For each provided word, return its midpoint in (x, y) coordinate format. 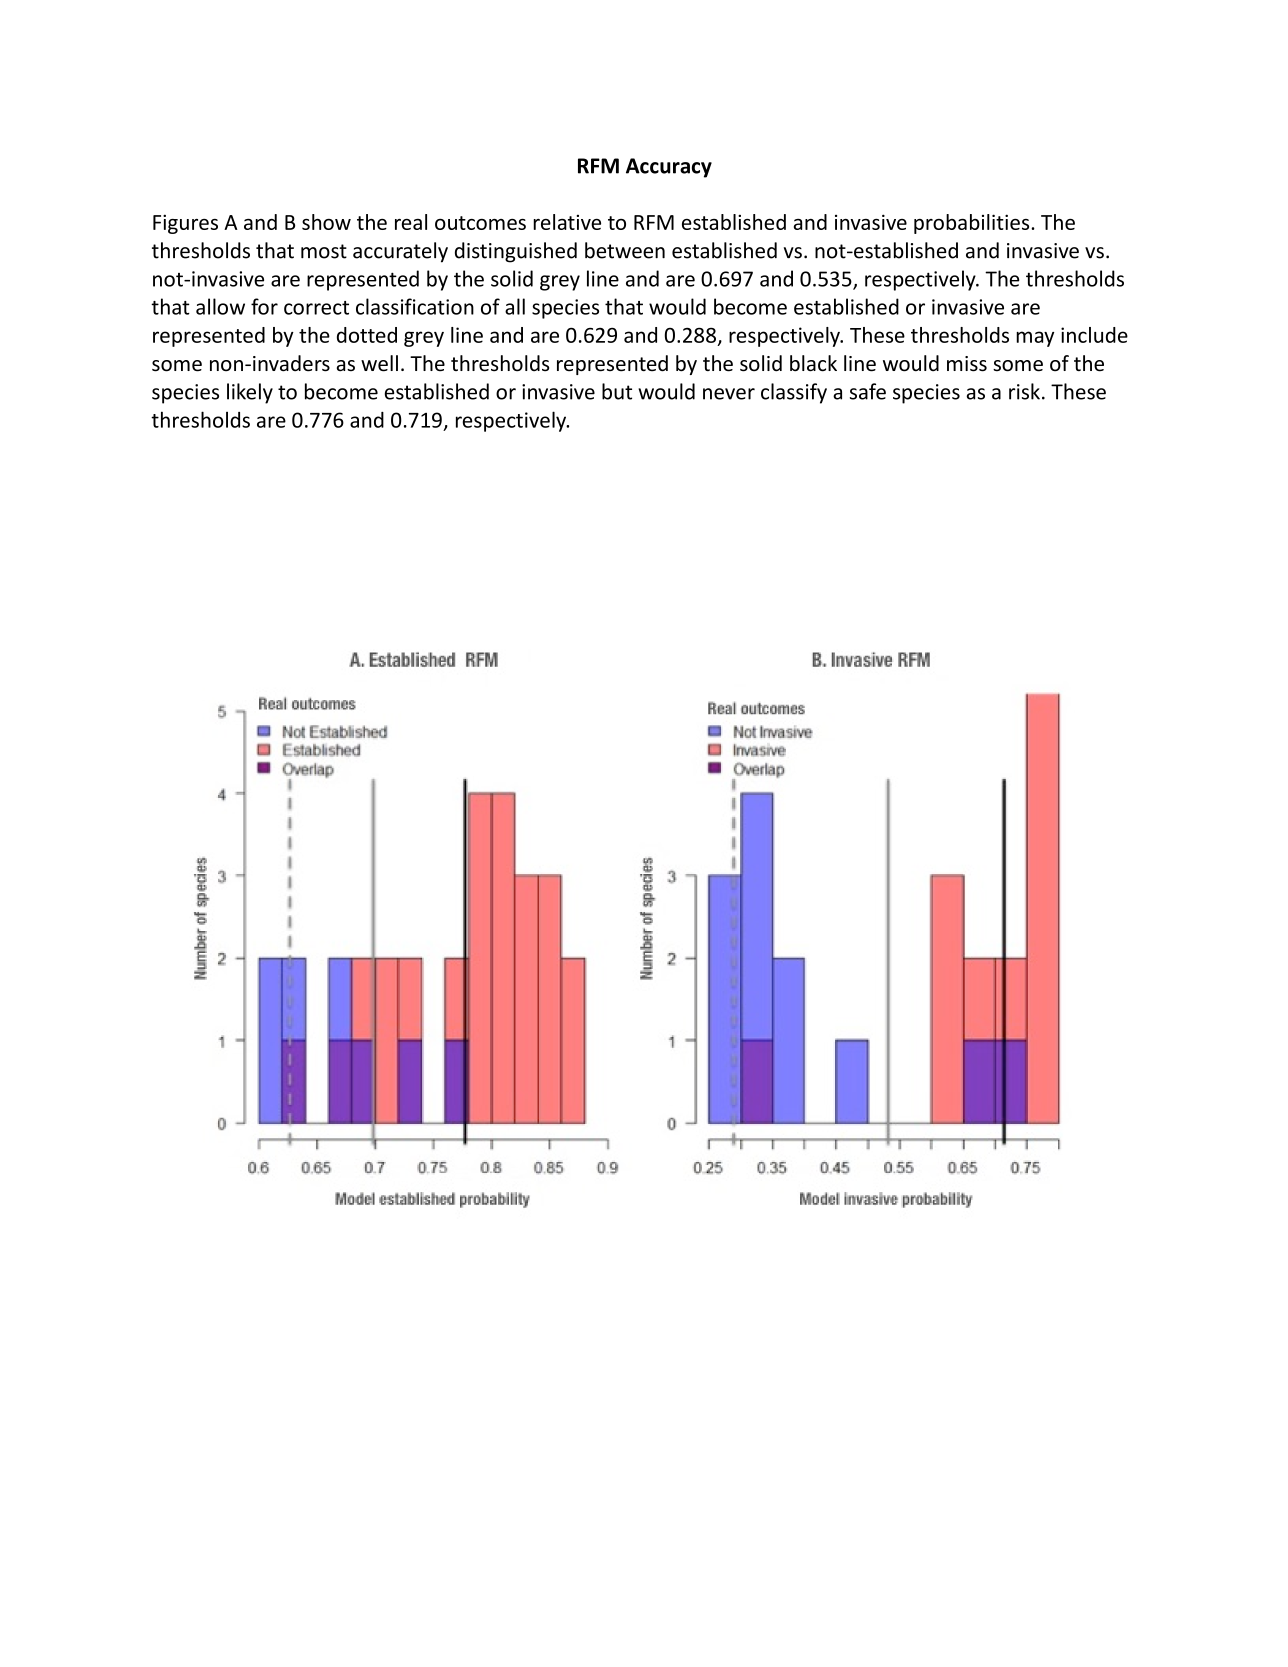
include (1094, 335)
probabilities (973, 224)
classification (415, 306)
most (324, 251)
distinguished (516, 252)
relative (567, 222)
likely (250, 393)
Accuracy (669, 168)
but (617, 391)
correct (316, 308)
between (625, 250)
